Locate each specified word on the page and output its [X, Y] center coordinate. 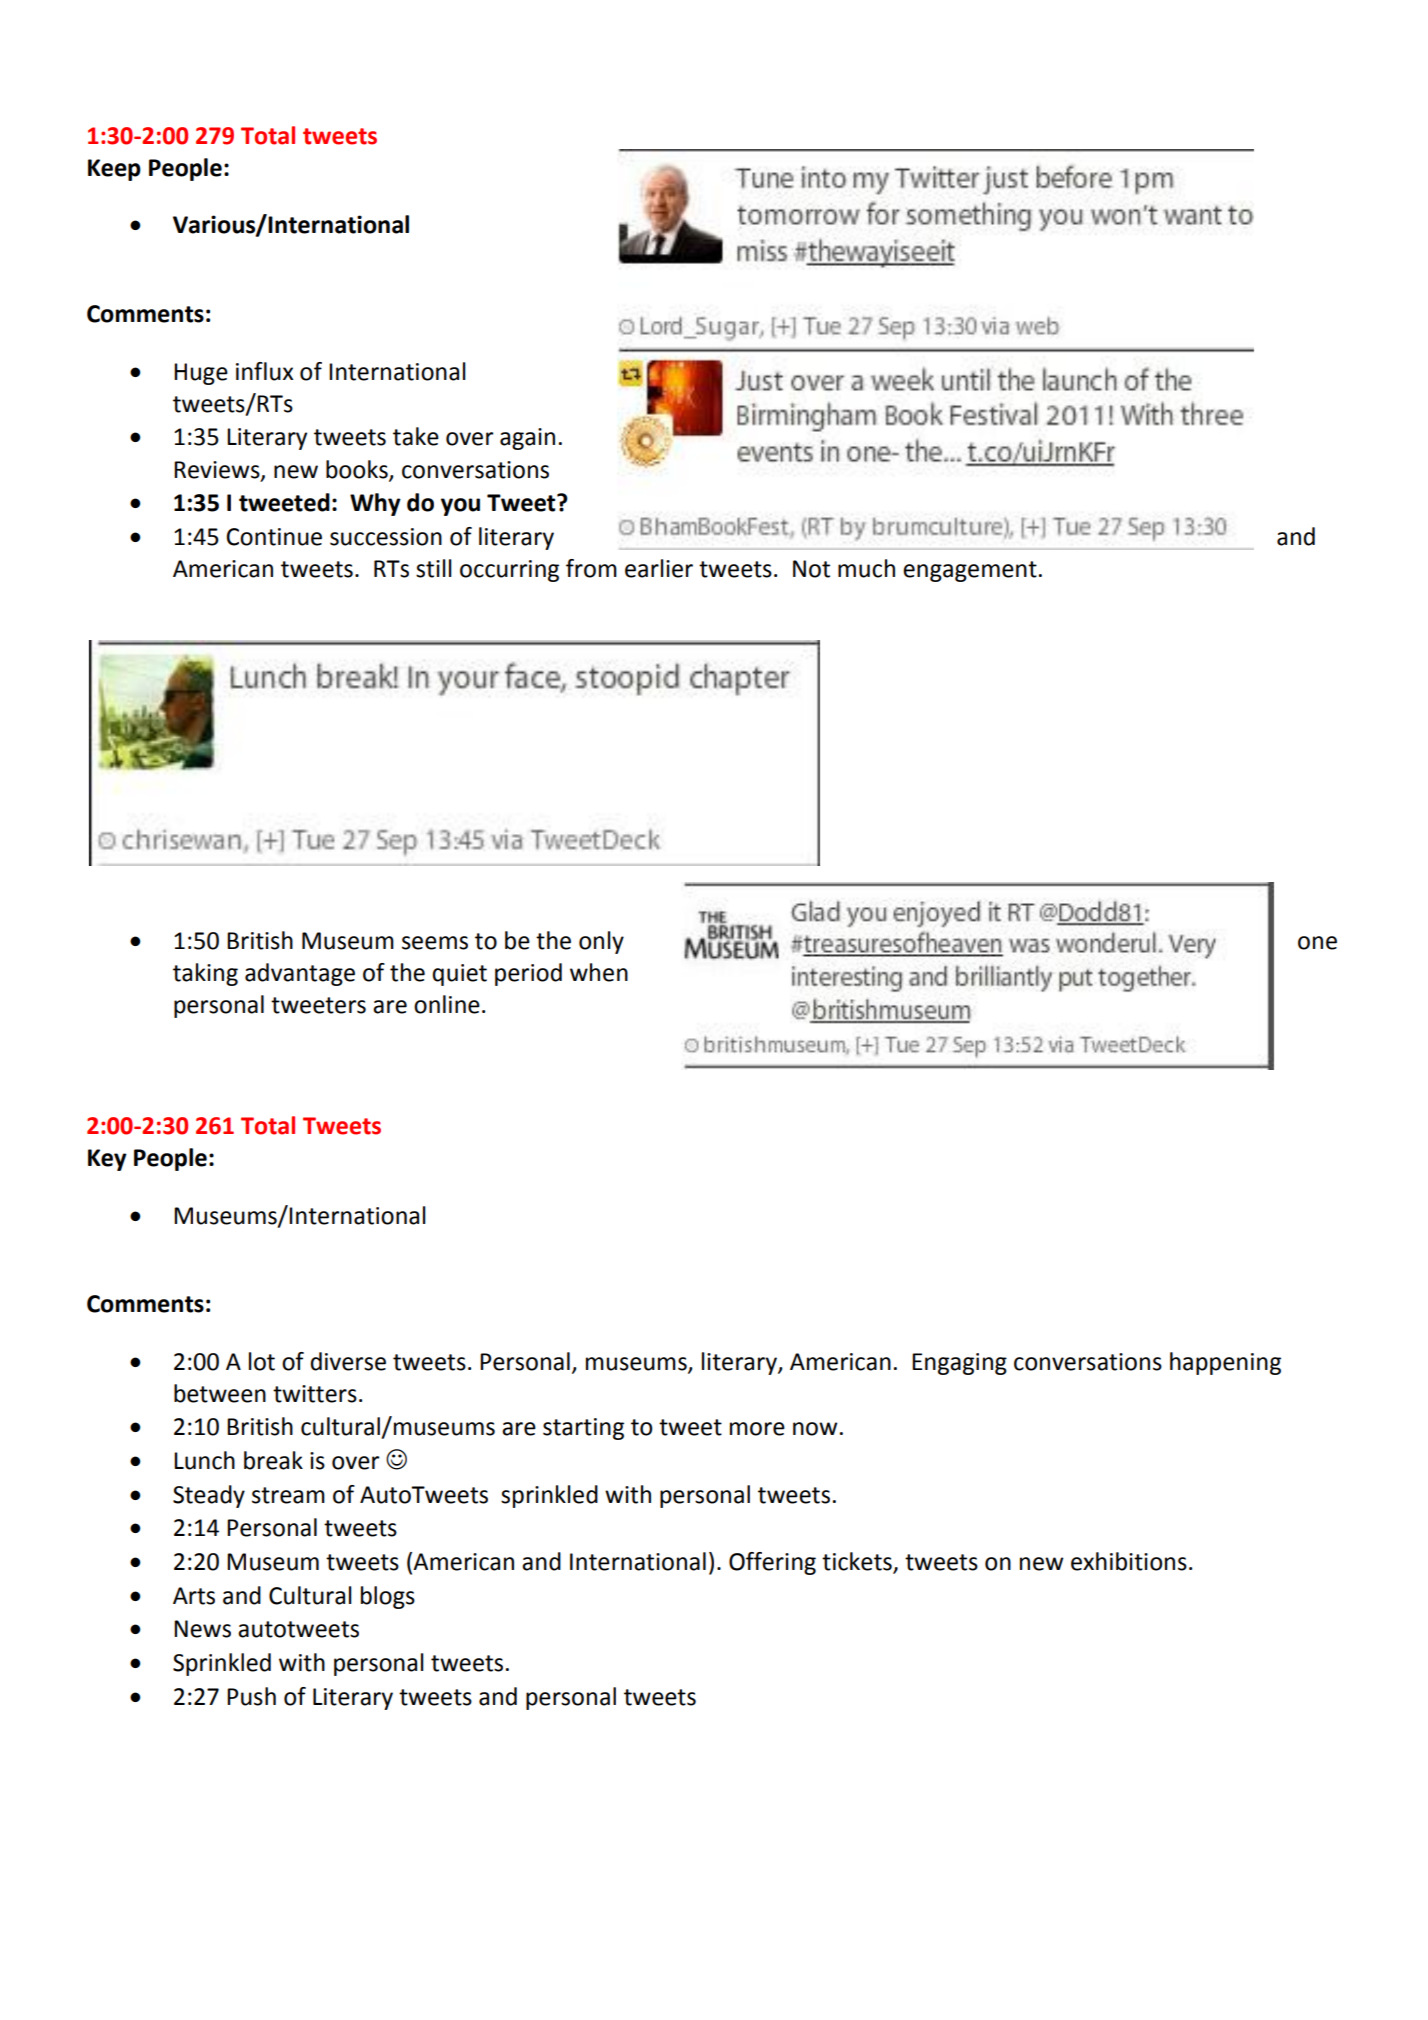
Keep [114, 170]
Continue [274, 537]
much [866, 568]
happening [1225, 1363]
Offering [772, 1563]
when [599, 972]
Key [107, 1160]
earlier [659, 568]
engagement [970, 571]
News [202, 1629]
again [527, 439]
